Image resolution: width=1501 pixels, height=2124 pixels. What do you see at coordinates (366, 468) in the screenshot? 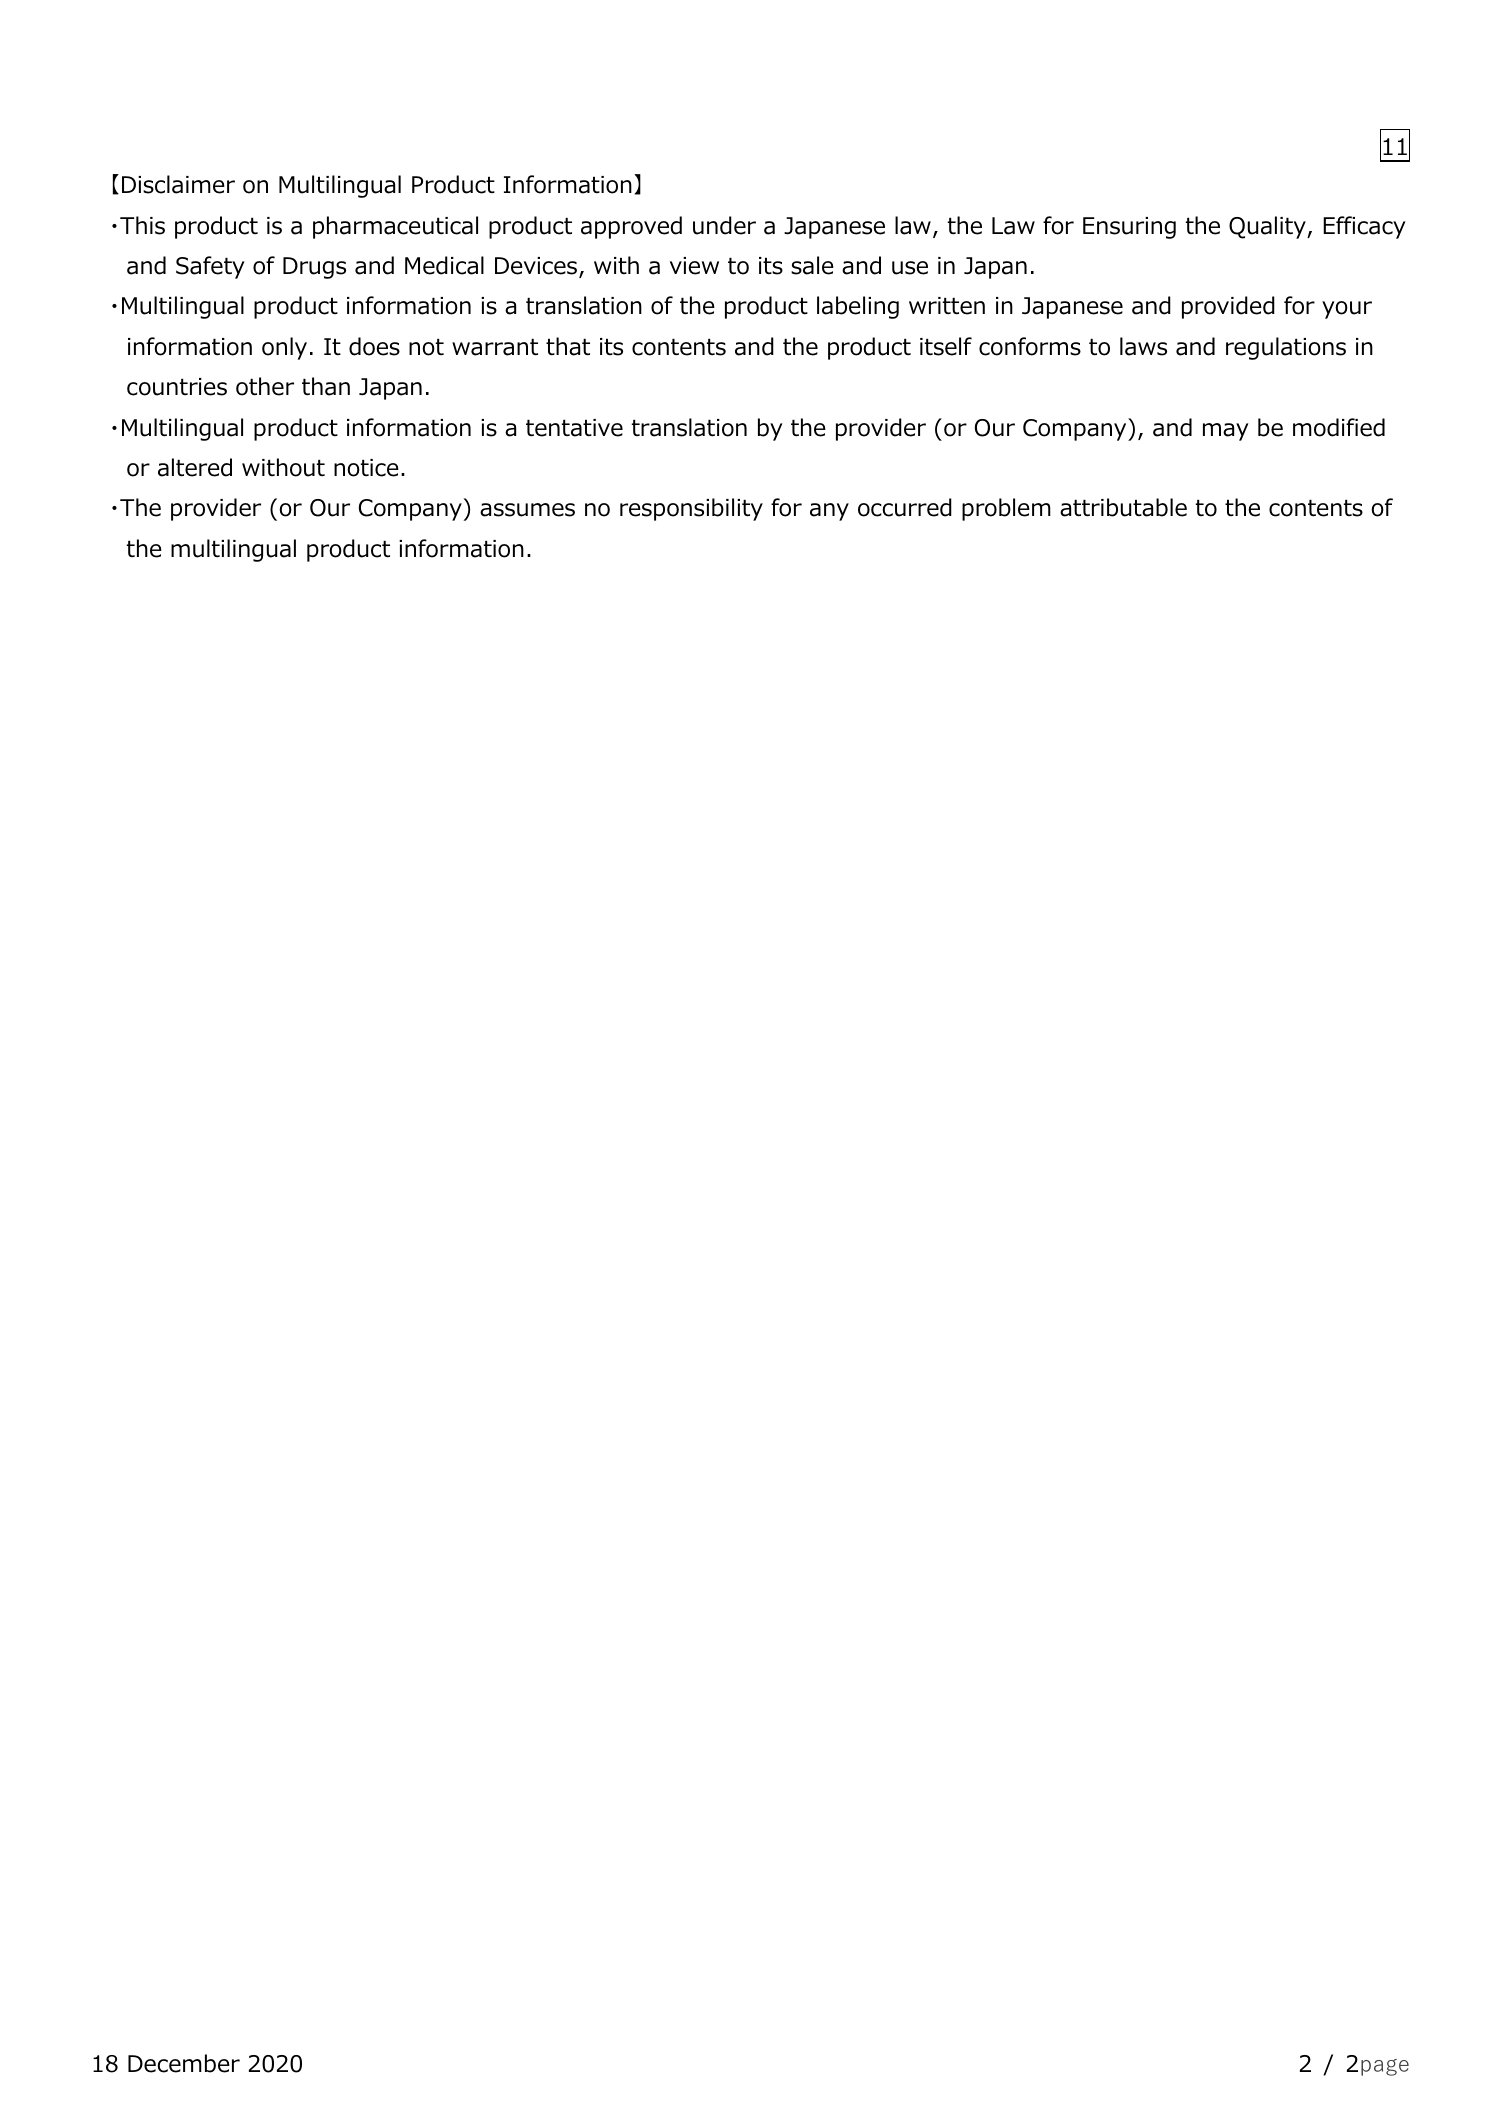
I see `notice` at bounding box center [366, 468].
